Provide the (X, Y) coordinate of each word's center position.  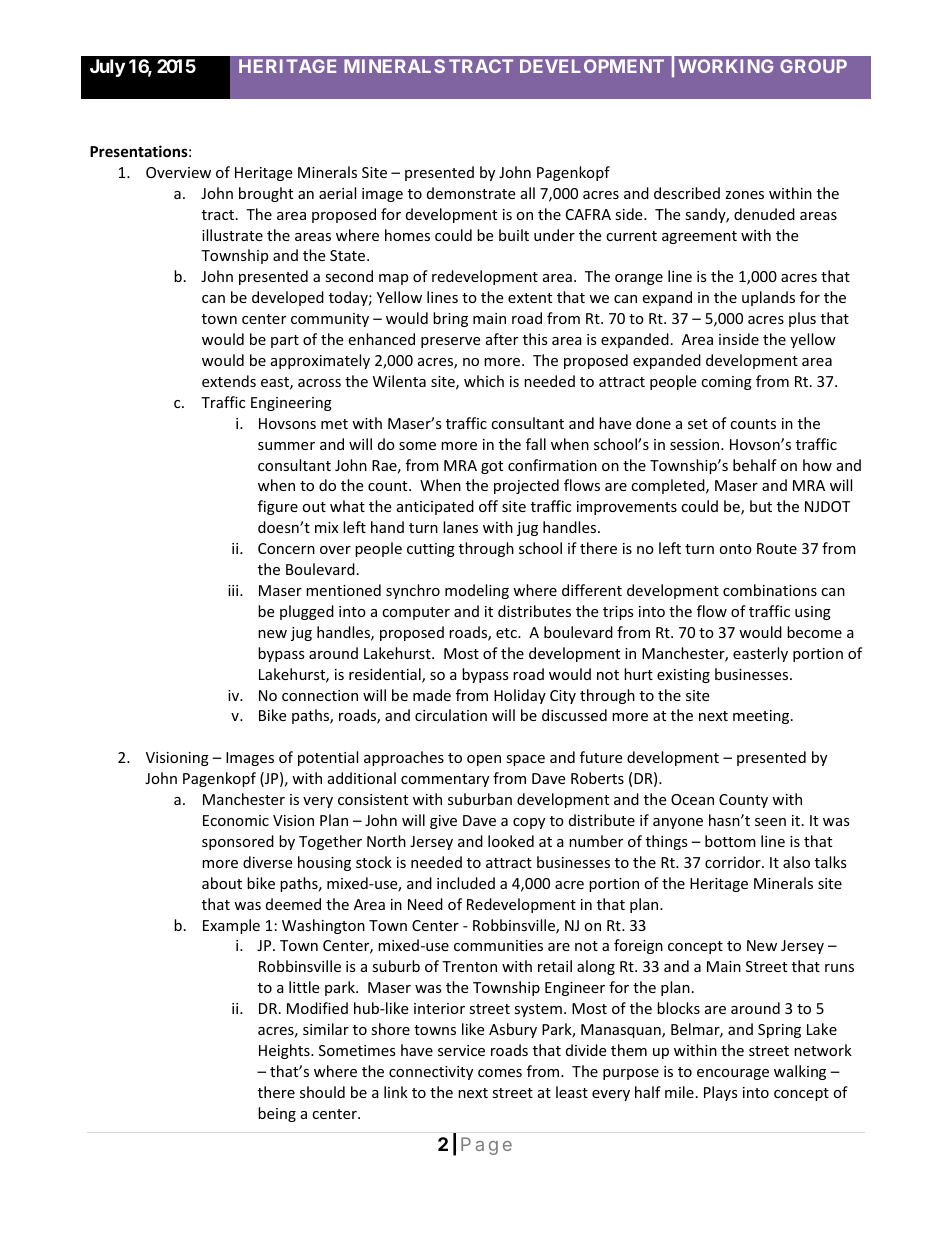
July (107, 68)
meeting (762, 717)
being (277, 1114)
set (698, 424)
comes (500, 1073)
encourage (733, 1074)
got (492, 467)
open (484, 760)
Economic (236, 820)
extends (229, 381)
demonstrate (471, 193)
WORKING (726, 66)
